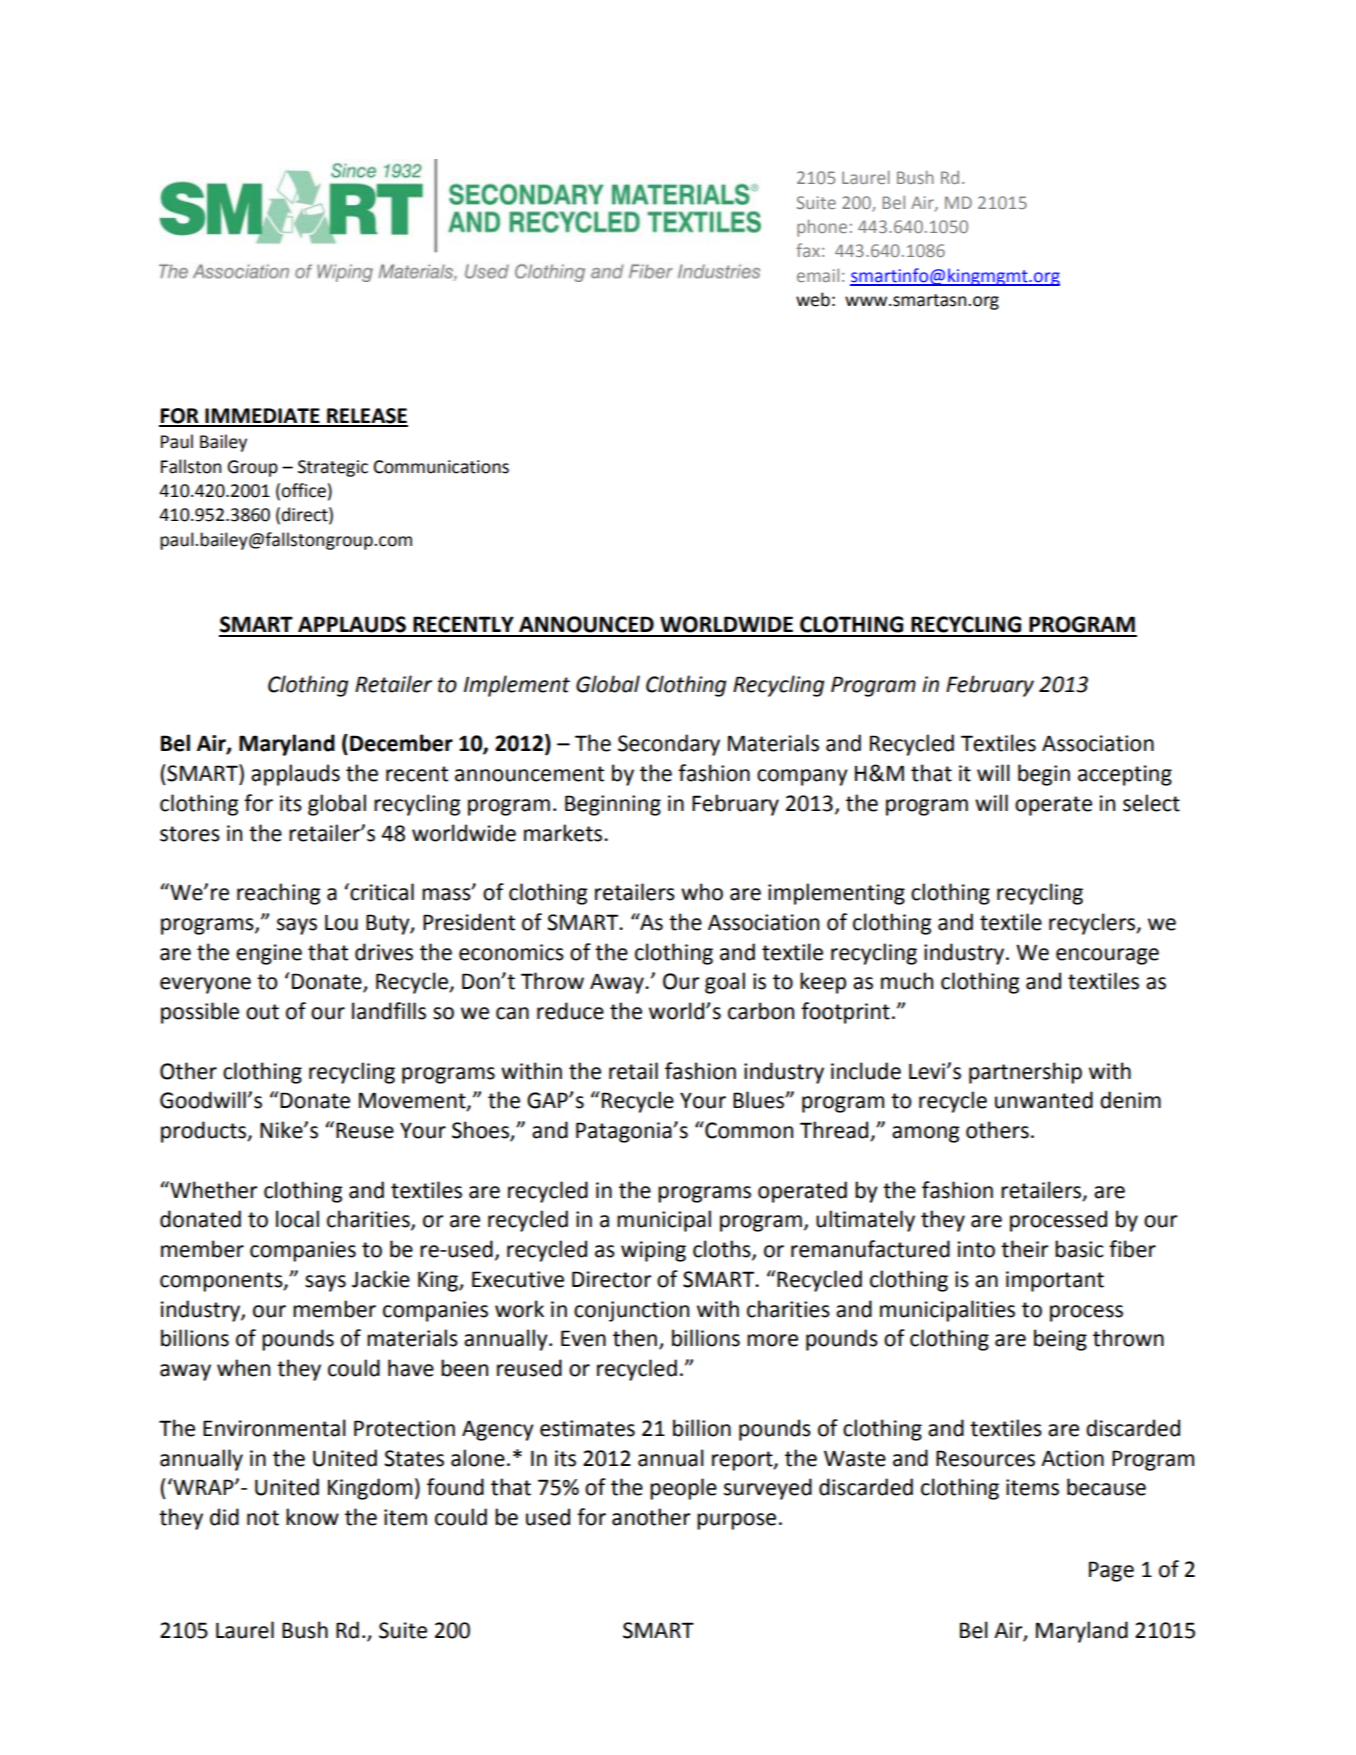 The height and width of the document is (1755, 1356). I want to click on fax, so click(808, 250).
